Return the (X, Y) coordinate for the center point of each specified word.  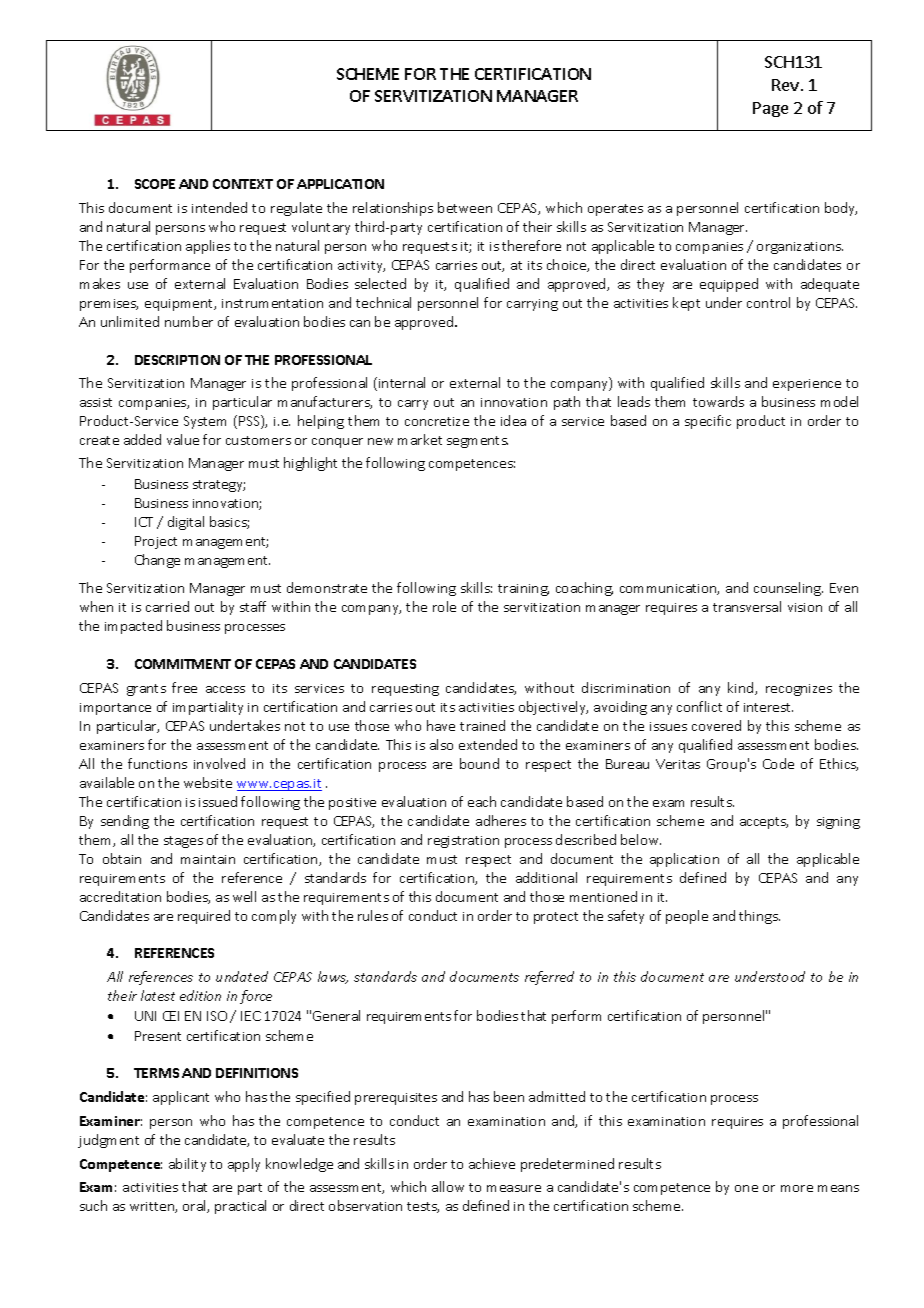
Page (770, 109)
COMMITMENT (183, 664)
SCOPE (155, 184)
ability (187, 1165)
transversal (747, 606)
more (797, 1188)
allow (448, 1186)
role (444, 606)
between (465, 207)
